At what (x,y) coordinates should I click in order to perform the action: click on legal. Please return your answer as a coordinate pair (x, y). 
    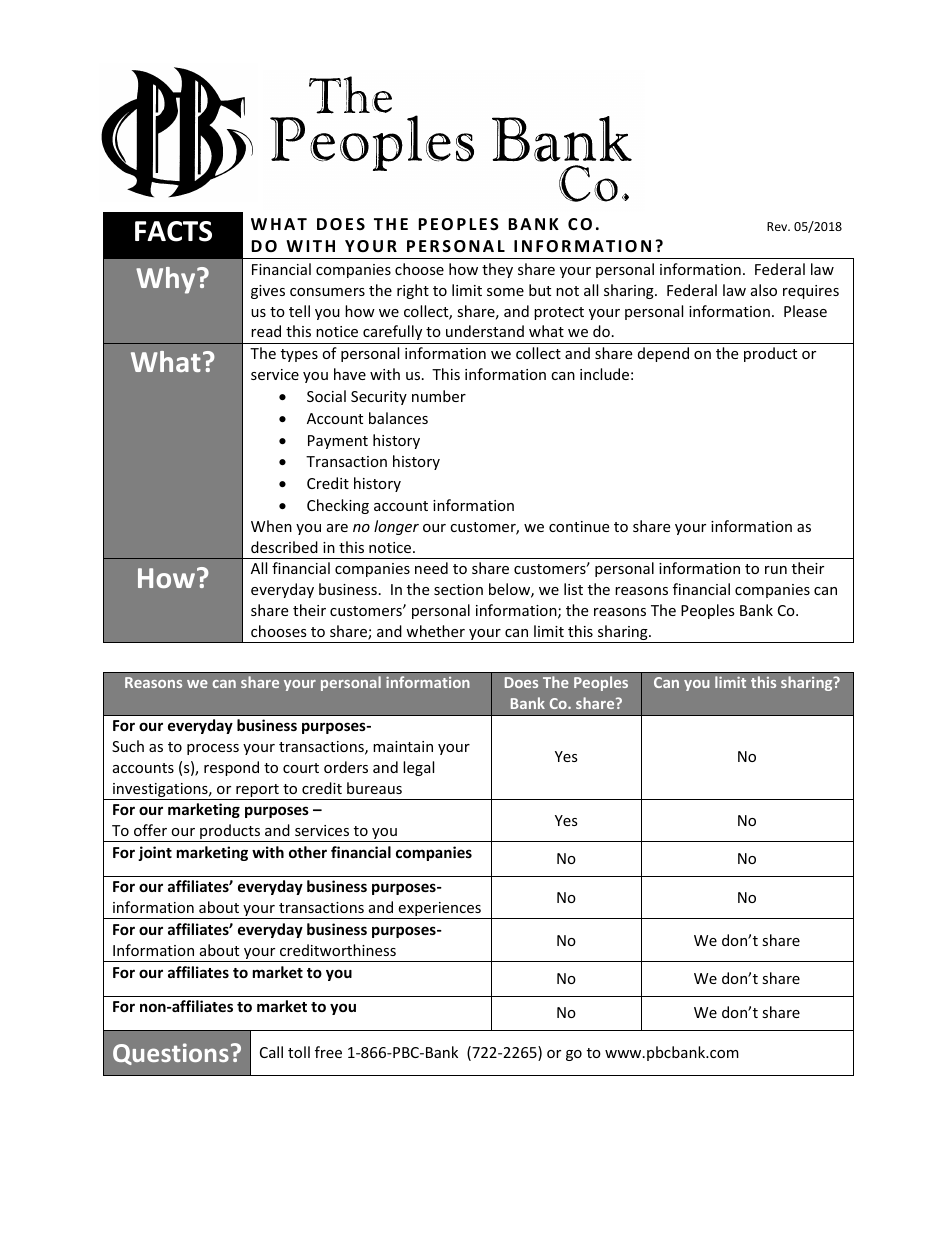
    Looking at the image, I should click on (418, 768).
